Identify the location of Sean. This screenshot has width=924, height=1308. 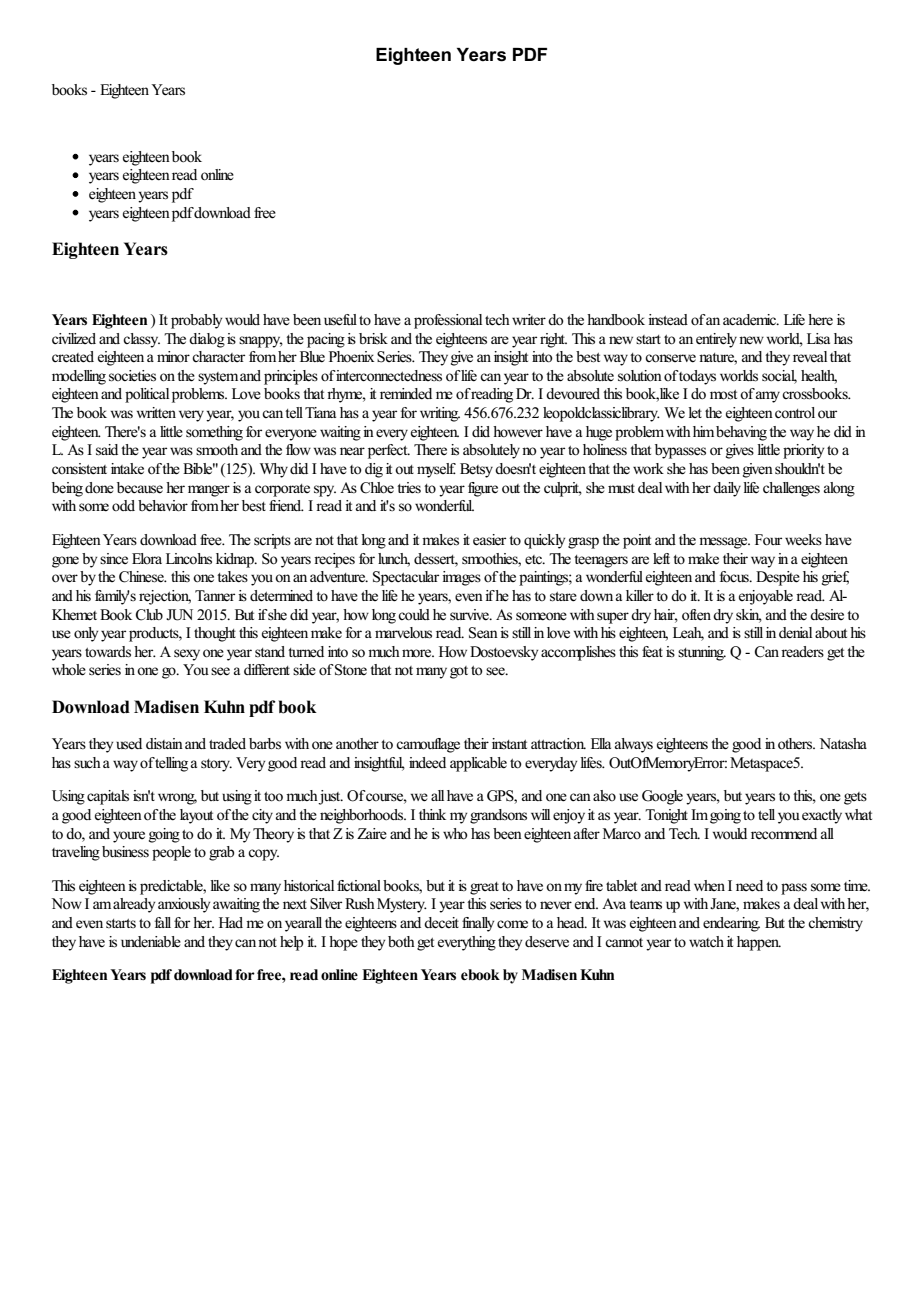
(483, 633).
